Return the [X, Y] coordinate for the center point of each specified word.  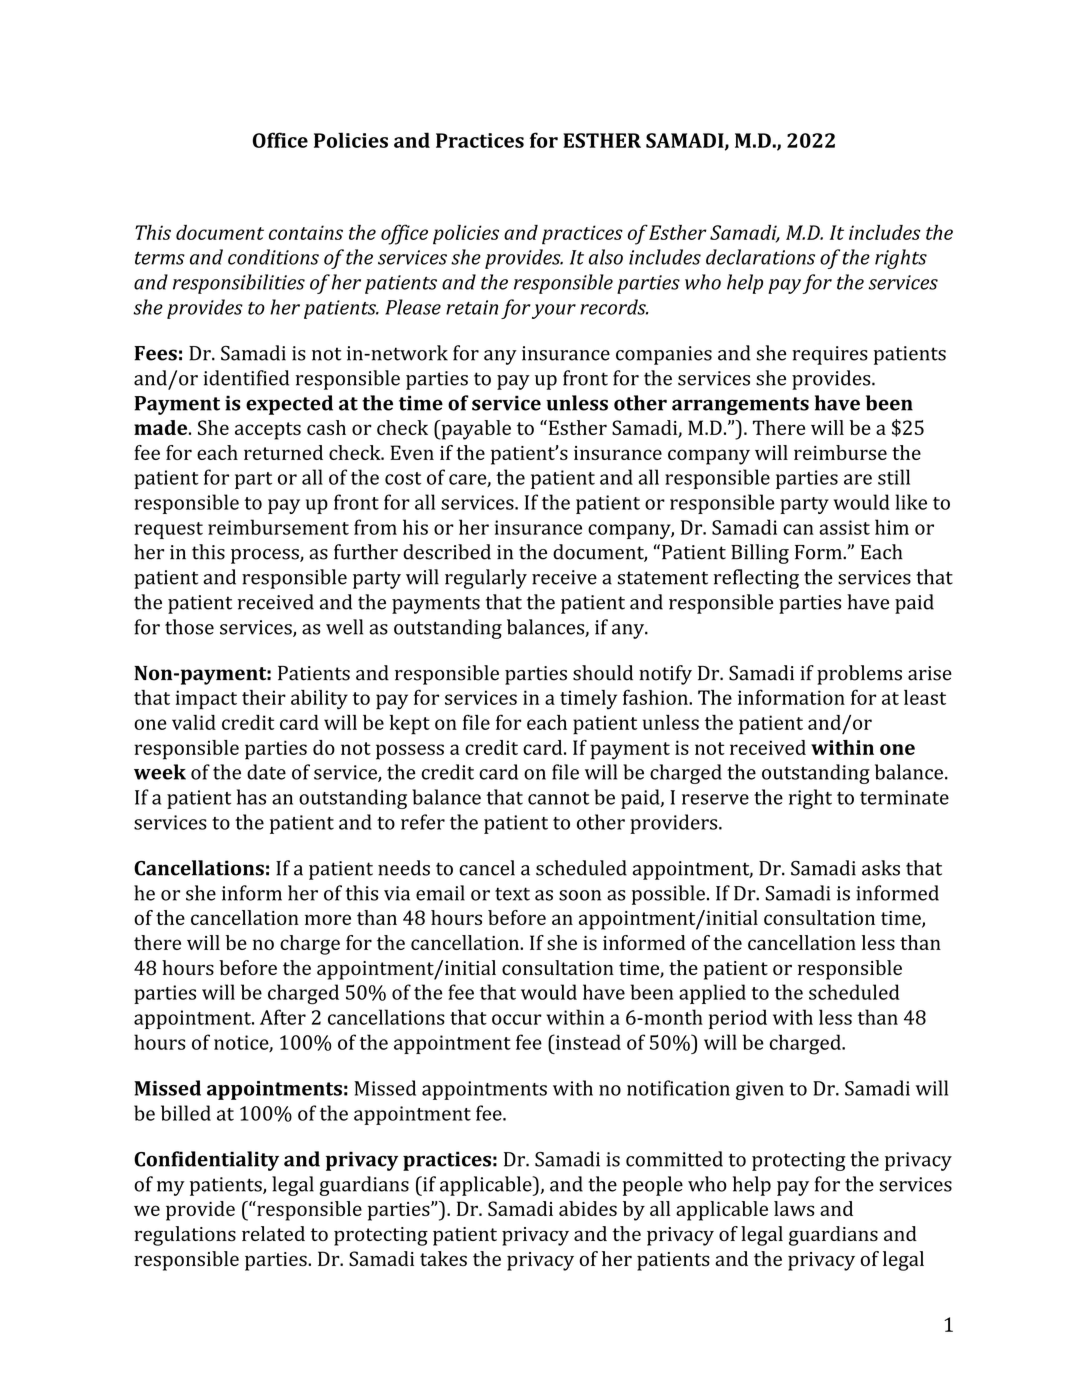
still [894, 477]
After [283, 1017]
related [273, 1233]
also [606, 257]
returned [283, 452]
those [189, 627]
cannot [558, 798]
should [603, 673]
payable [475, 430]
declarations [760, 257]
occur [517, 1019]
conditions [273, 257]
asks [881, 868]
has [251, 797]
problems [859, 675]
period [738, 1019]
